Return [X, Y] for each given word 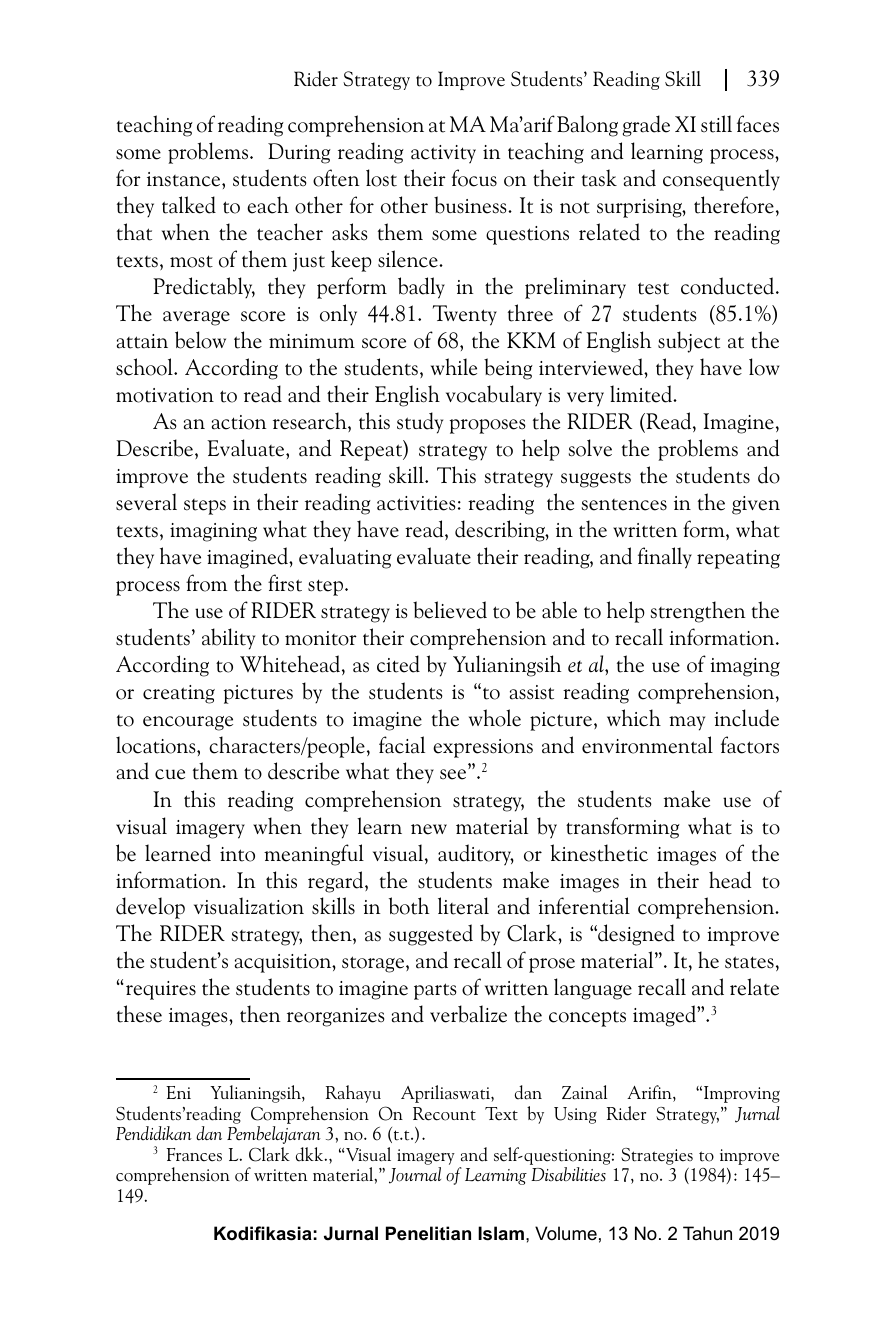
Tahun [707, 1233]
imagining [213, 532]
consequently [721, 180]
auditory [476, 855]
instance [185, 179]
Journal [415, 1175]
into [237, 854]
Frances [194, 1155]
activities [416, 503]
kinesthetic [599, 853]
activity [443, 154]
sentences [624, 505]
